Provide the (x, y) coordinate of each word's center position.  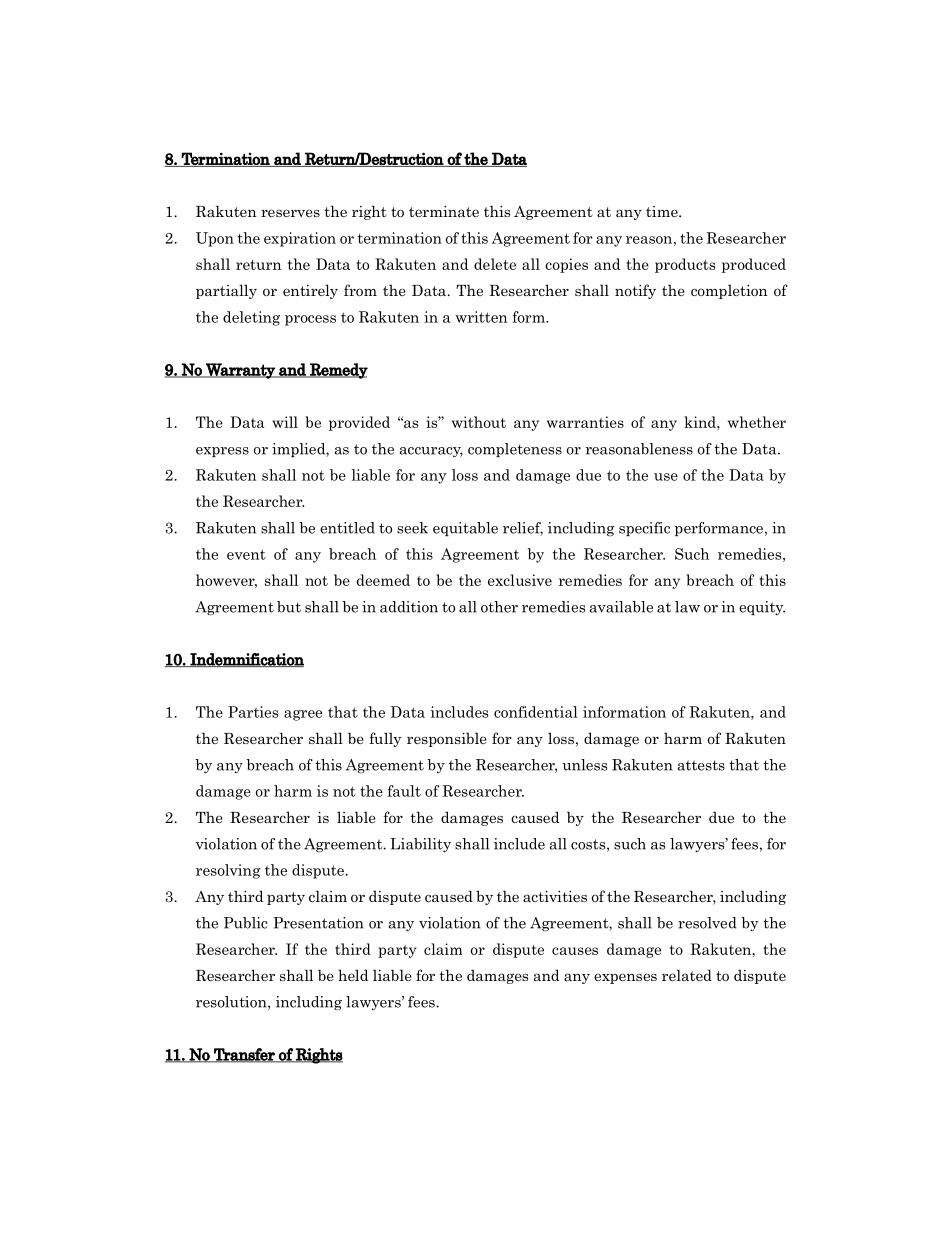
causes (575, 951)
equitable (465, 529)
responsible (447, 739)
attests (701, 765)
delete (495, 264)
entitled (347, 528)
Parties (253, 712)
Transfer (244, 1055)
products (685, 265)
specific (644, 529)
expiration (300, 239)
